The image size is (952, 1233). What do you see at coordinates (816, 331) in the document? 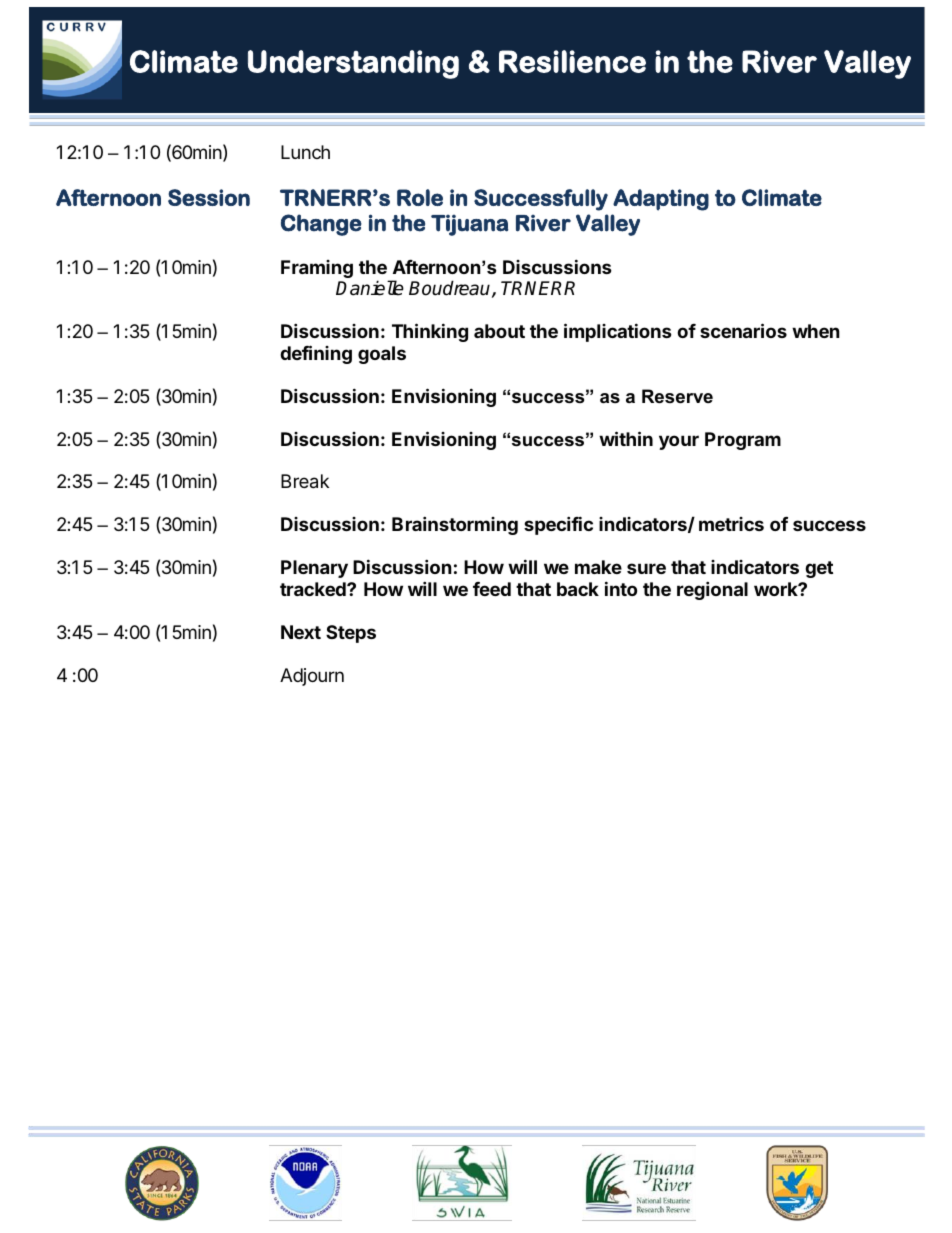
I see `when` at bounding box center [816, 331].
